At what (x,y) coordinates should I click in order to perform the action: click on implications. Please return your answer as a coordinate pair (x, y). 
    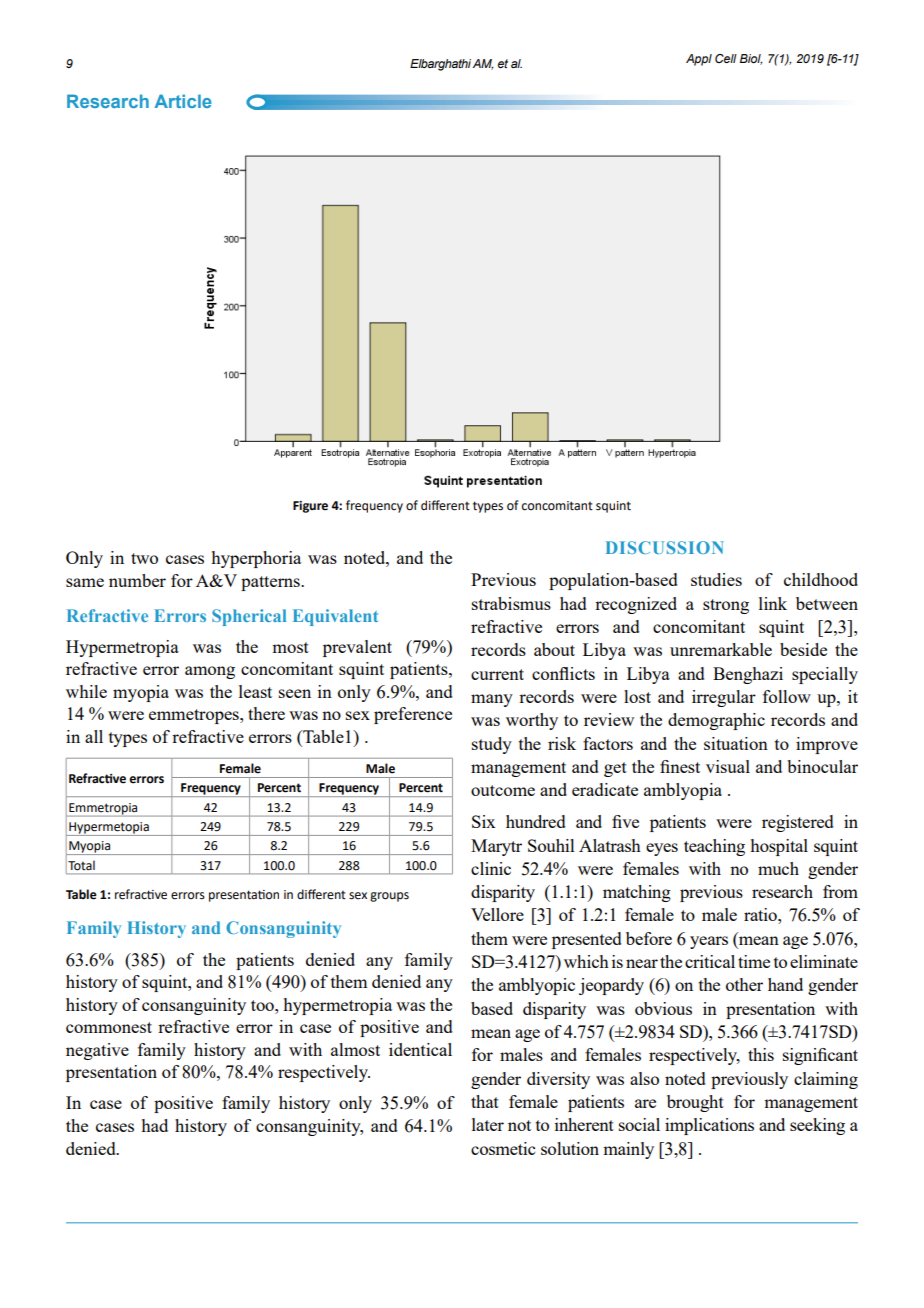
    Looking at the image, I should click on (709, 1126).
